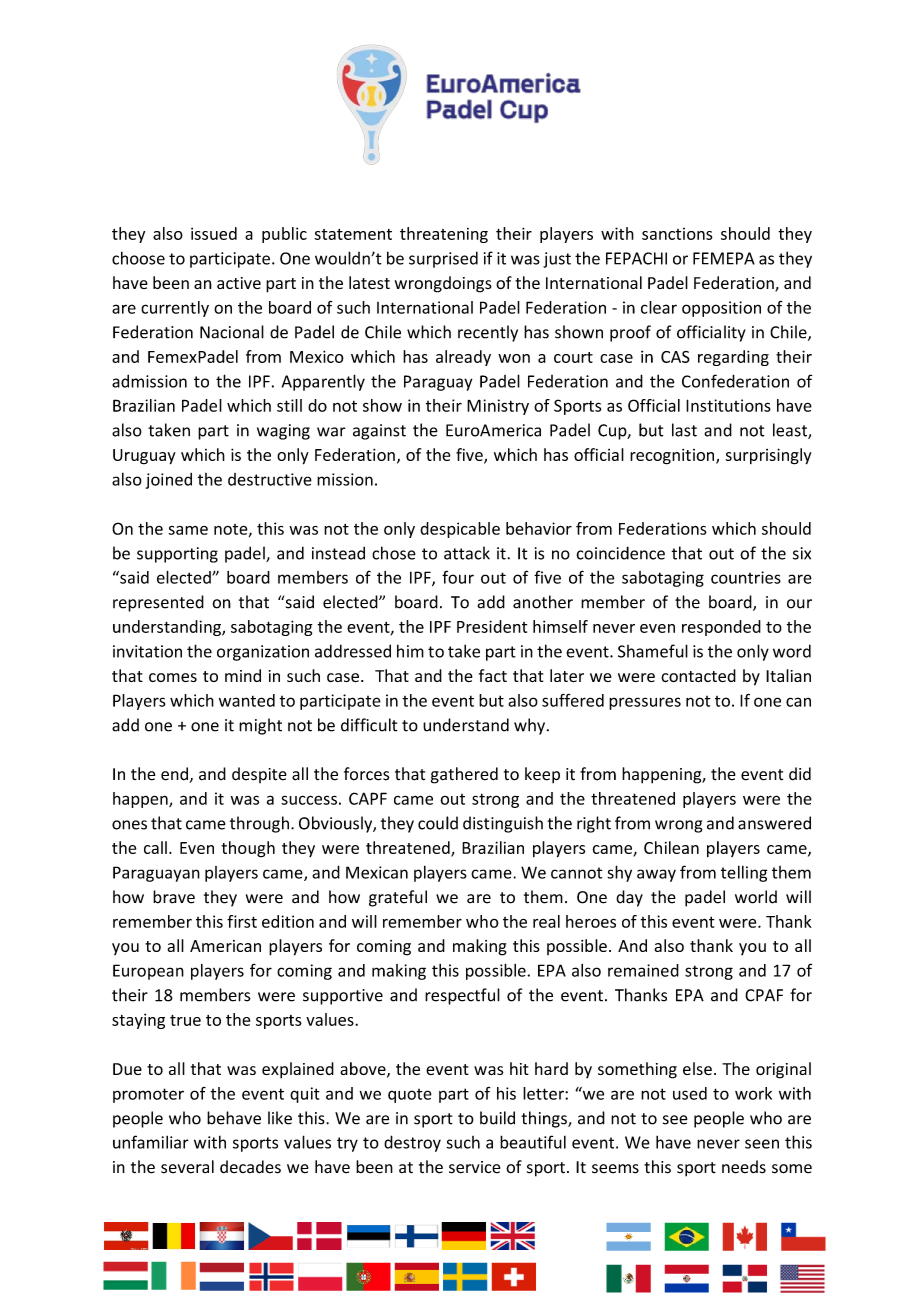  What do you see at coordinates (677, 234) in the screenshot?
I see `sanctions` at bounding box center [677, 234].
